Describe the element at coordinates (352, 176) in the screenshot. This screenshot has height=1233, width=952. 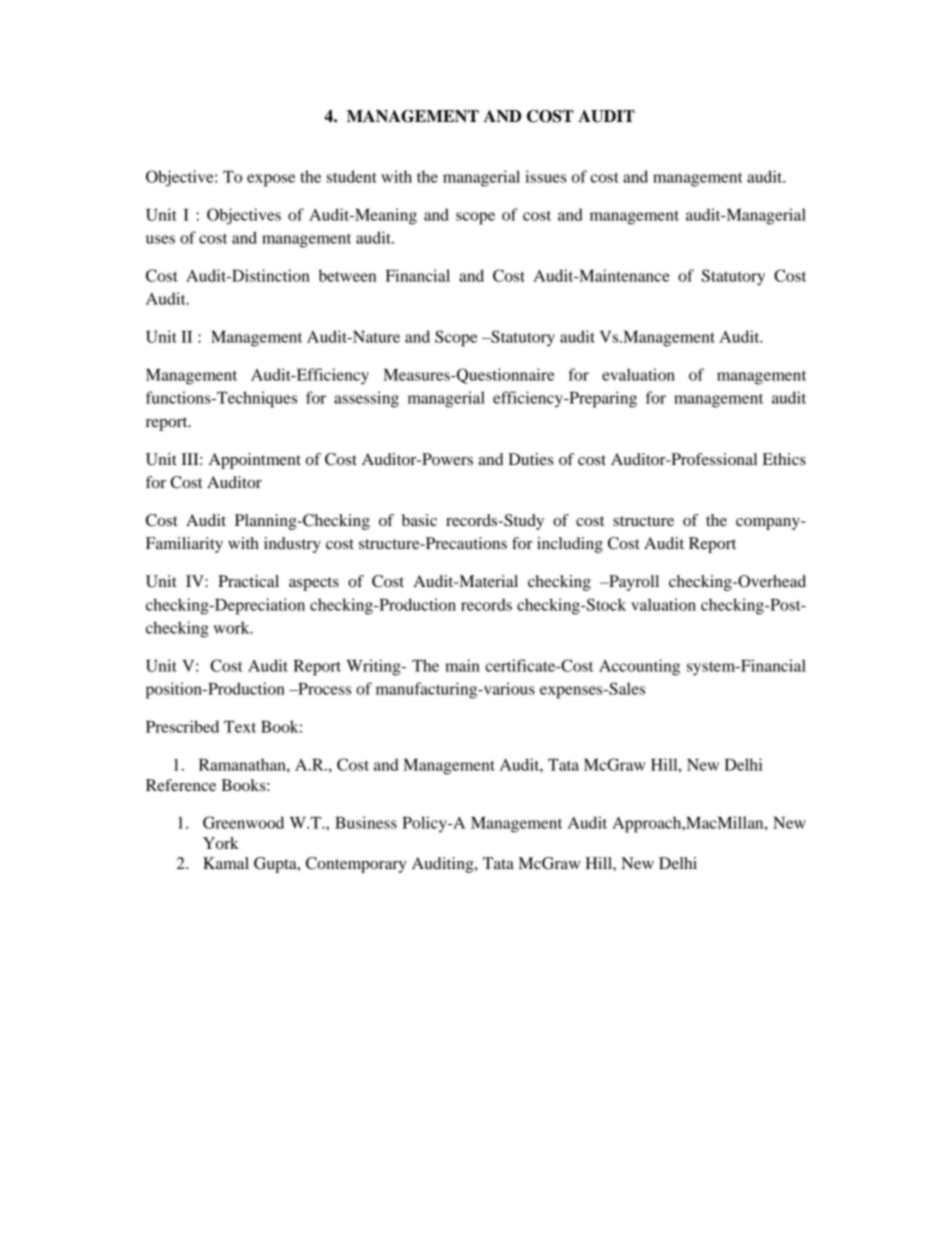
I see `student` at that location.
